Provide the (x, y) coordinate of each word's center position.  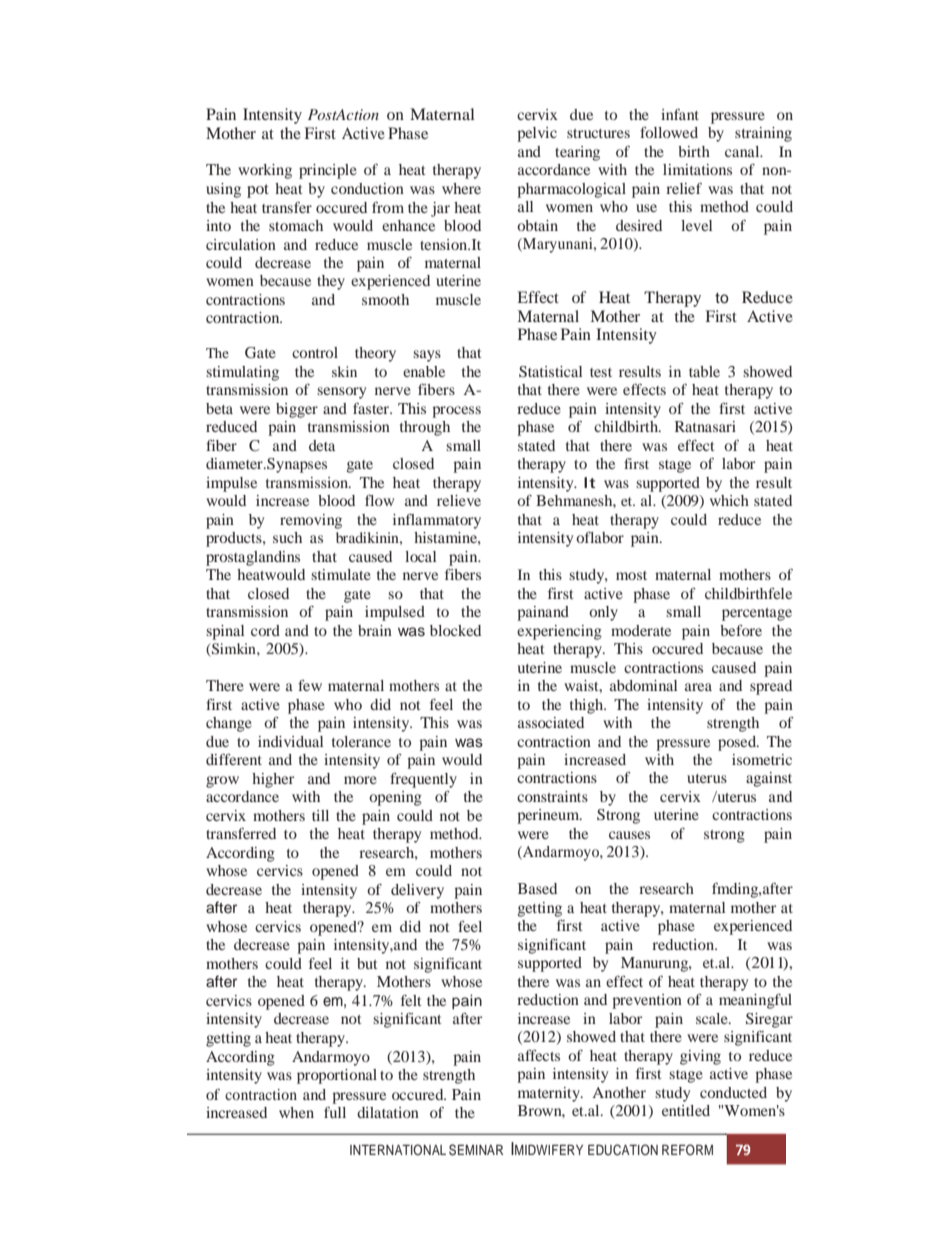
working (265, 171)
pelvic (537, 134)
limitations (697, 169)
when (296, 1112)
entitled (686, 1110)
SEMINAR (476, 1150)
